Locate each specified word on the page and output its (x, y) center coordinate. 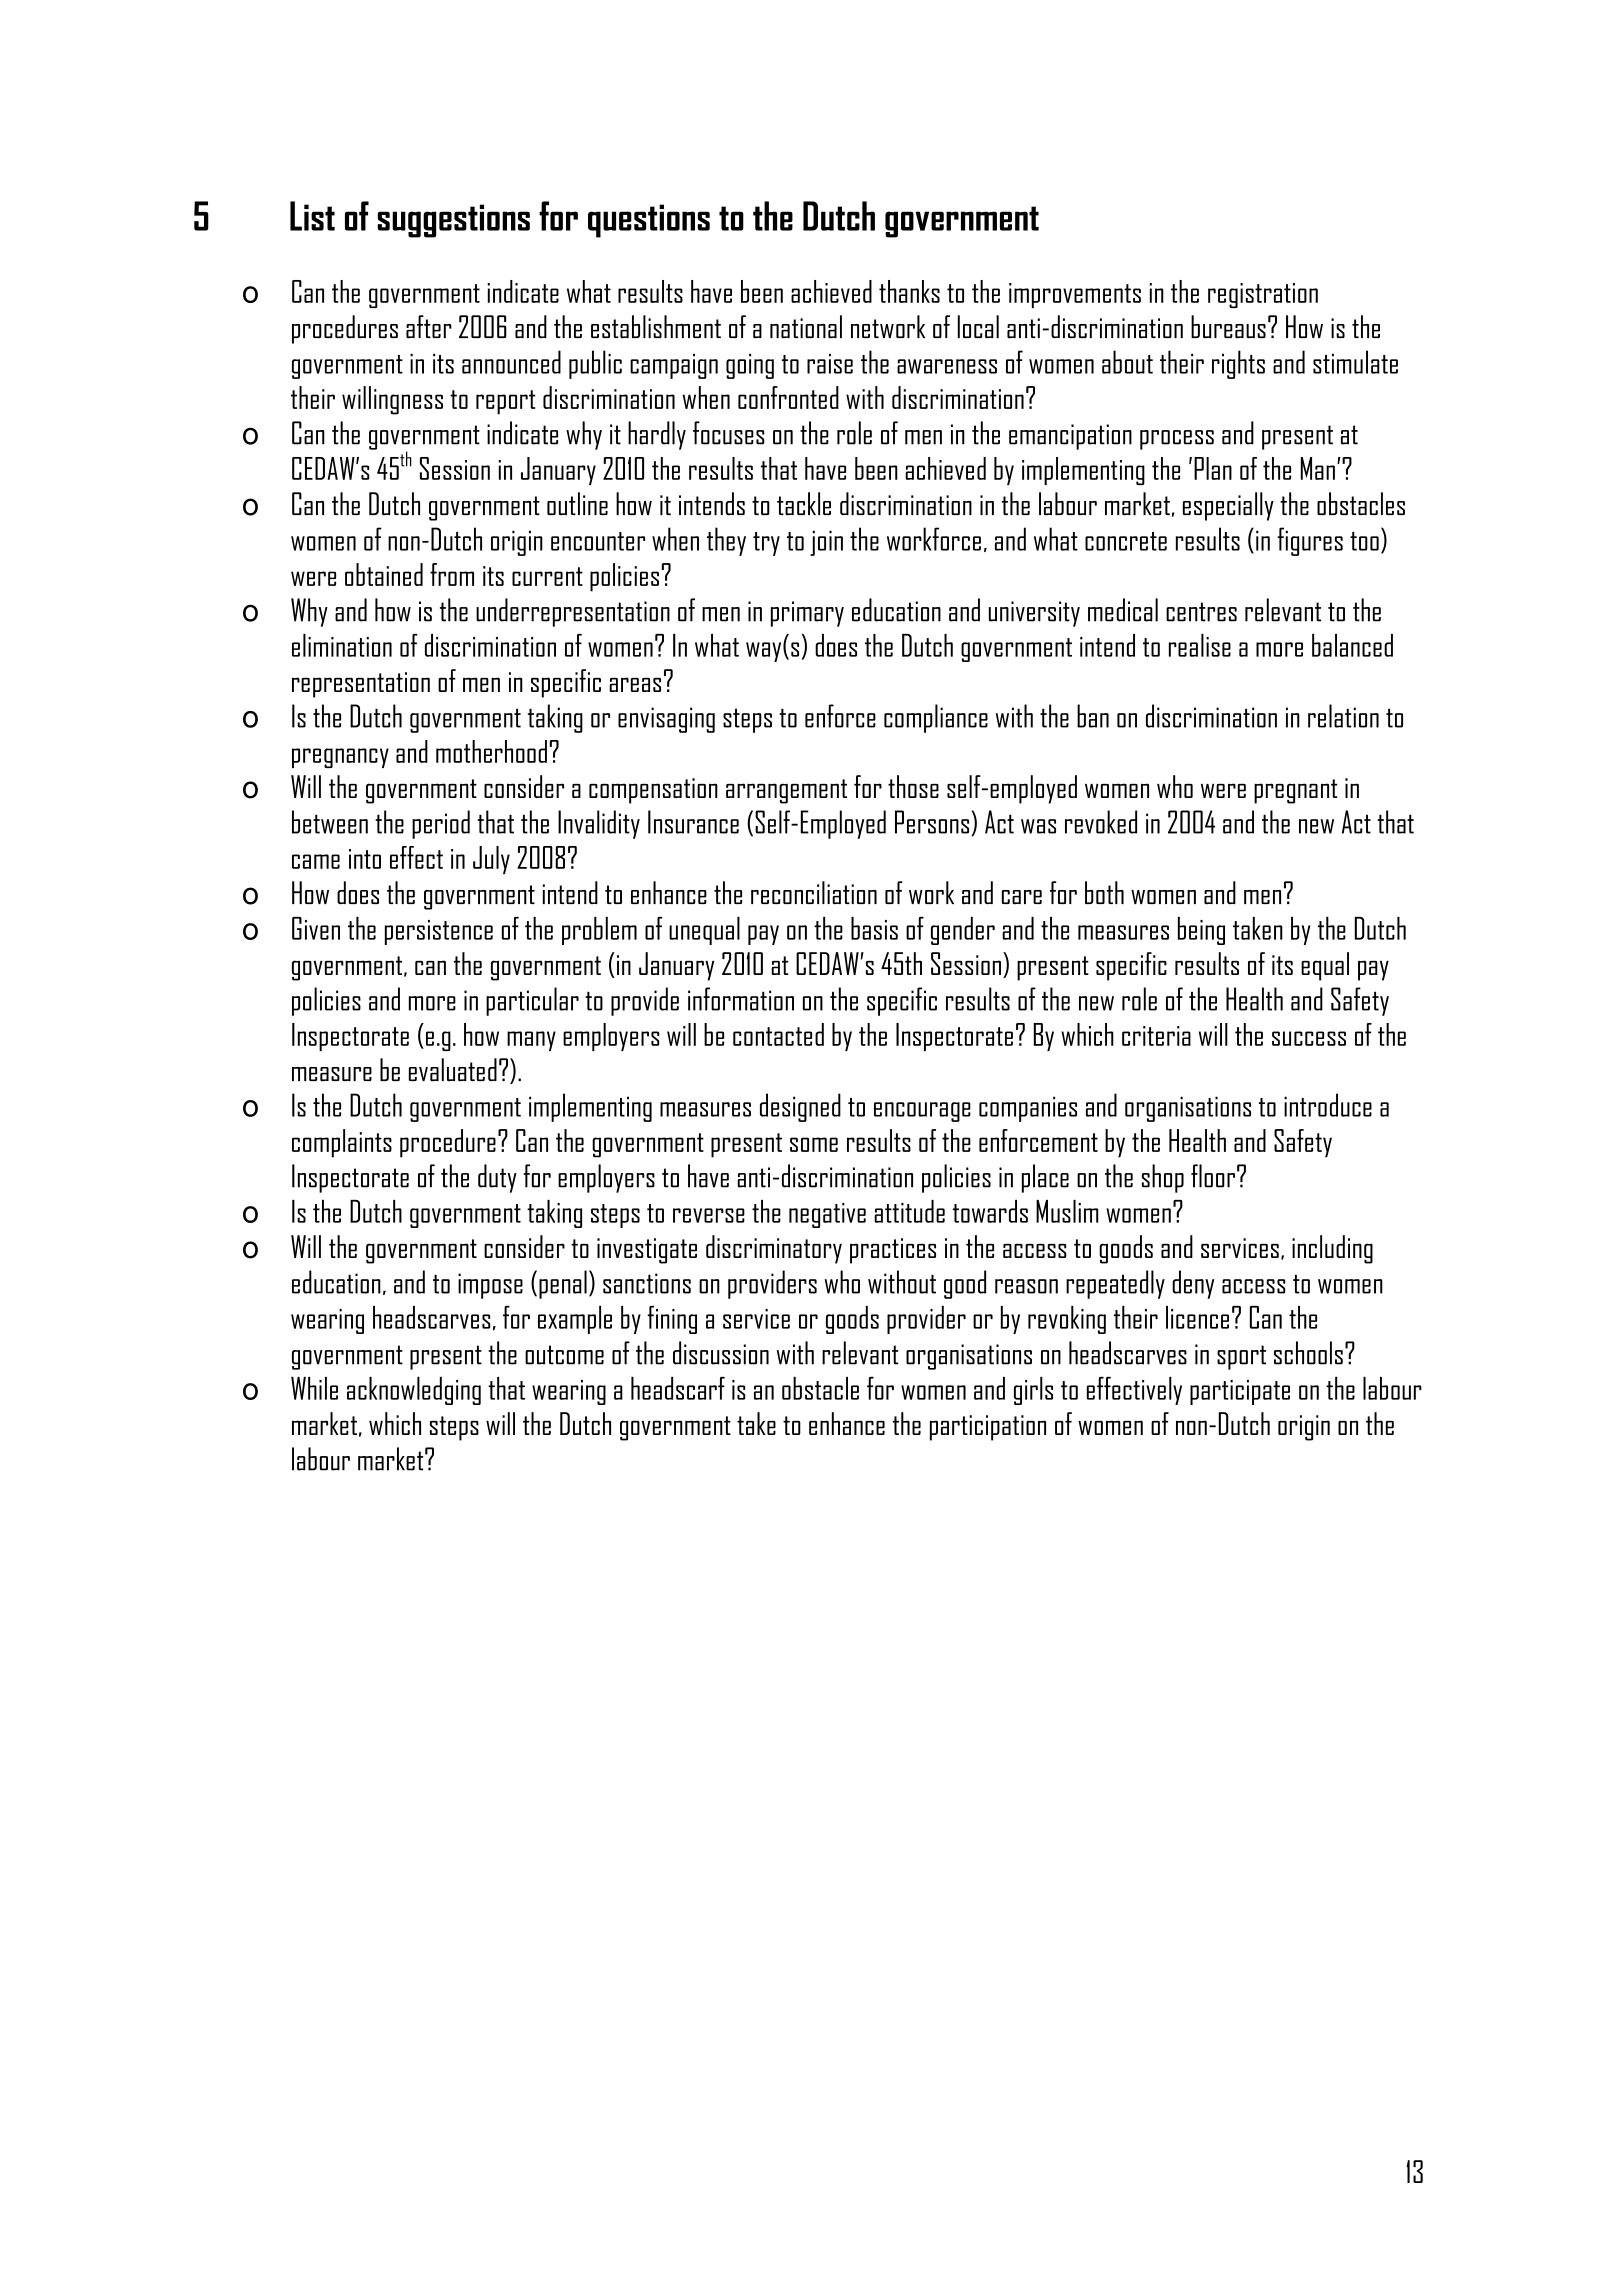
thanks (909, 291)
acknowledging (414, 1391)
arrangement (786, 791)
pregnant (1295, 791)
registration (1263, 295)
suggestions (454, 221)
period (441, 824)
